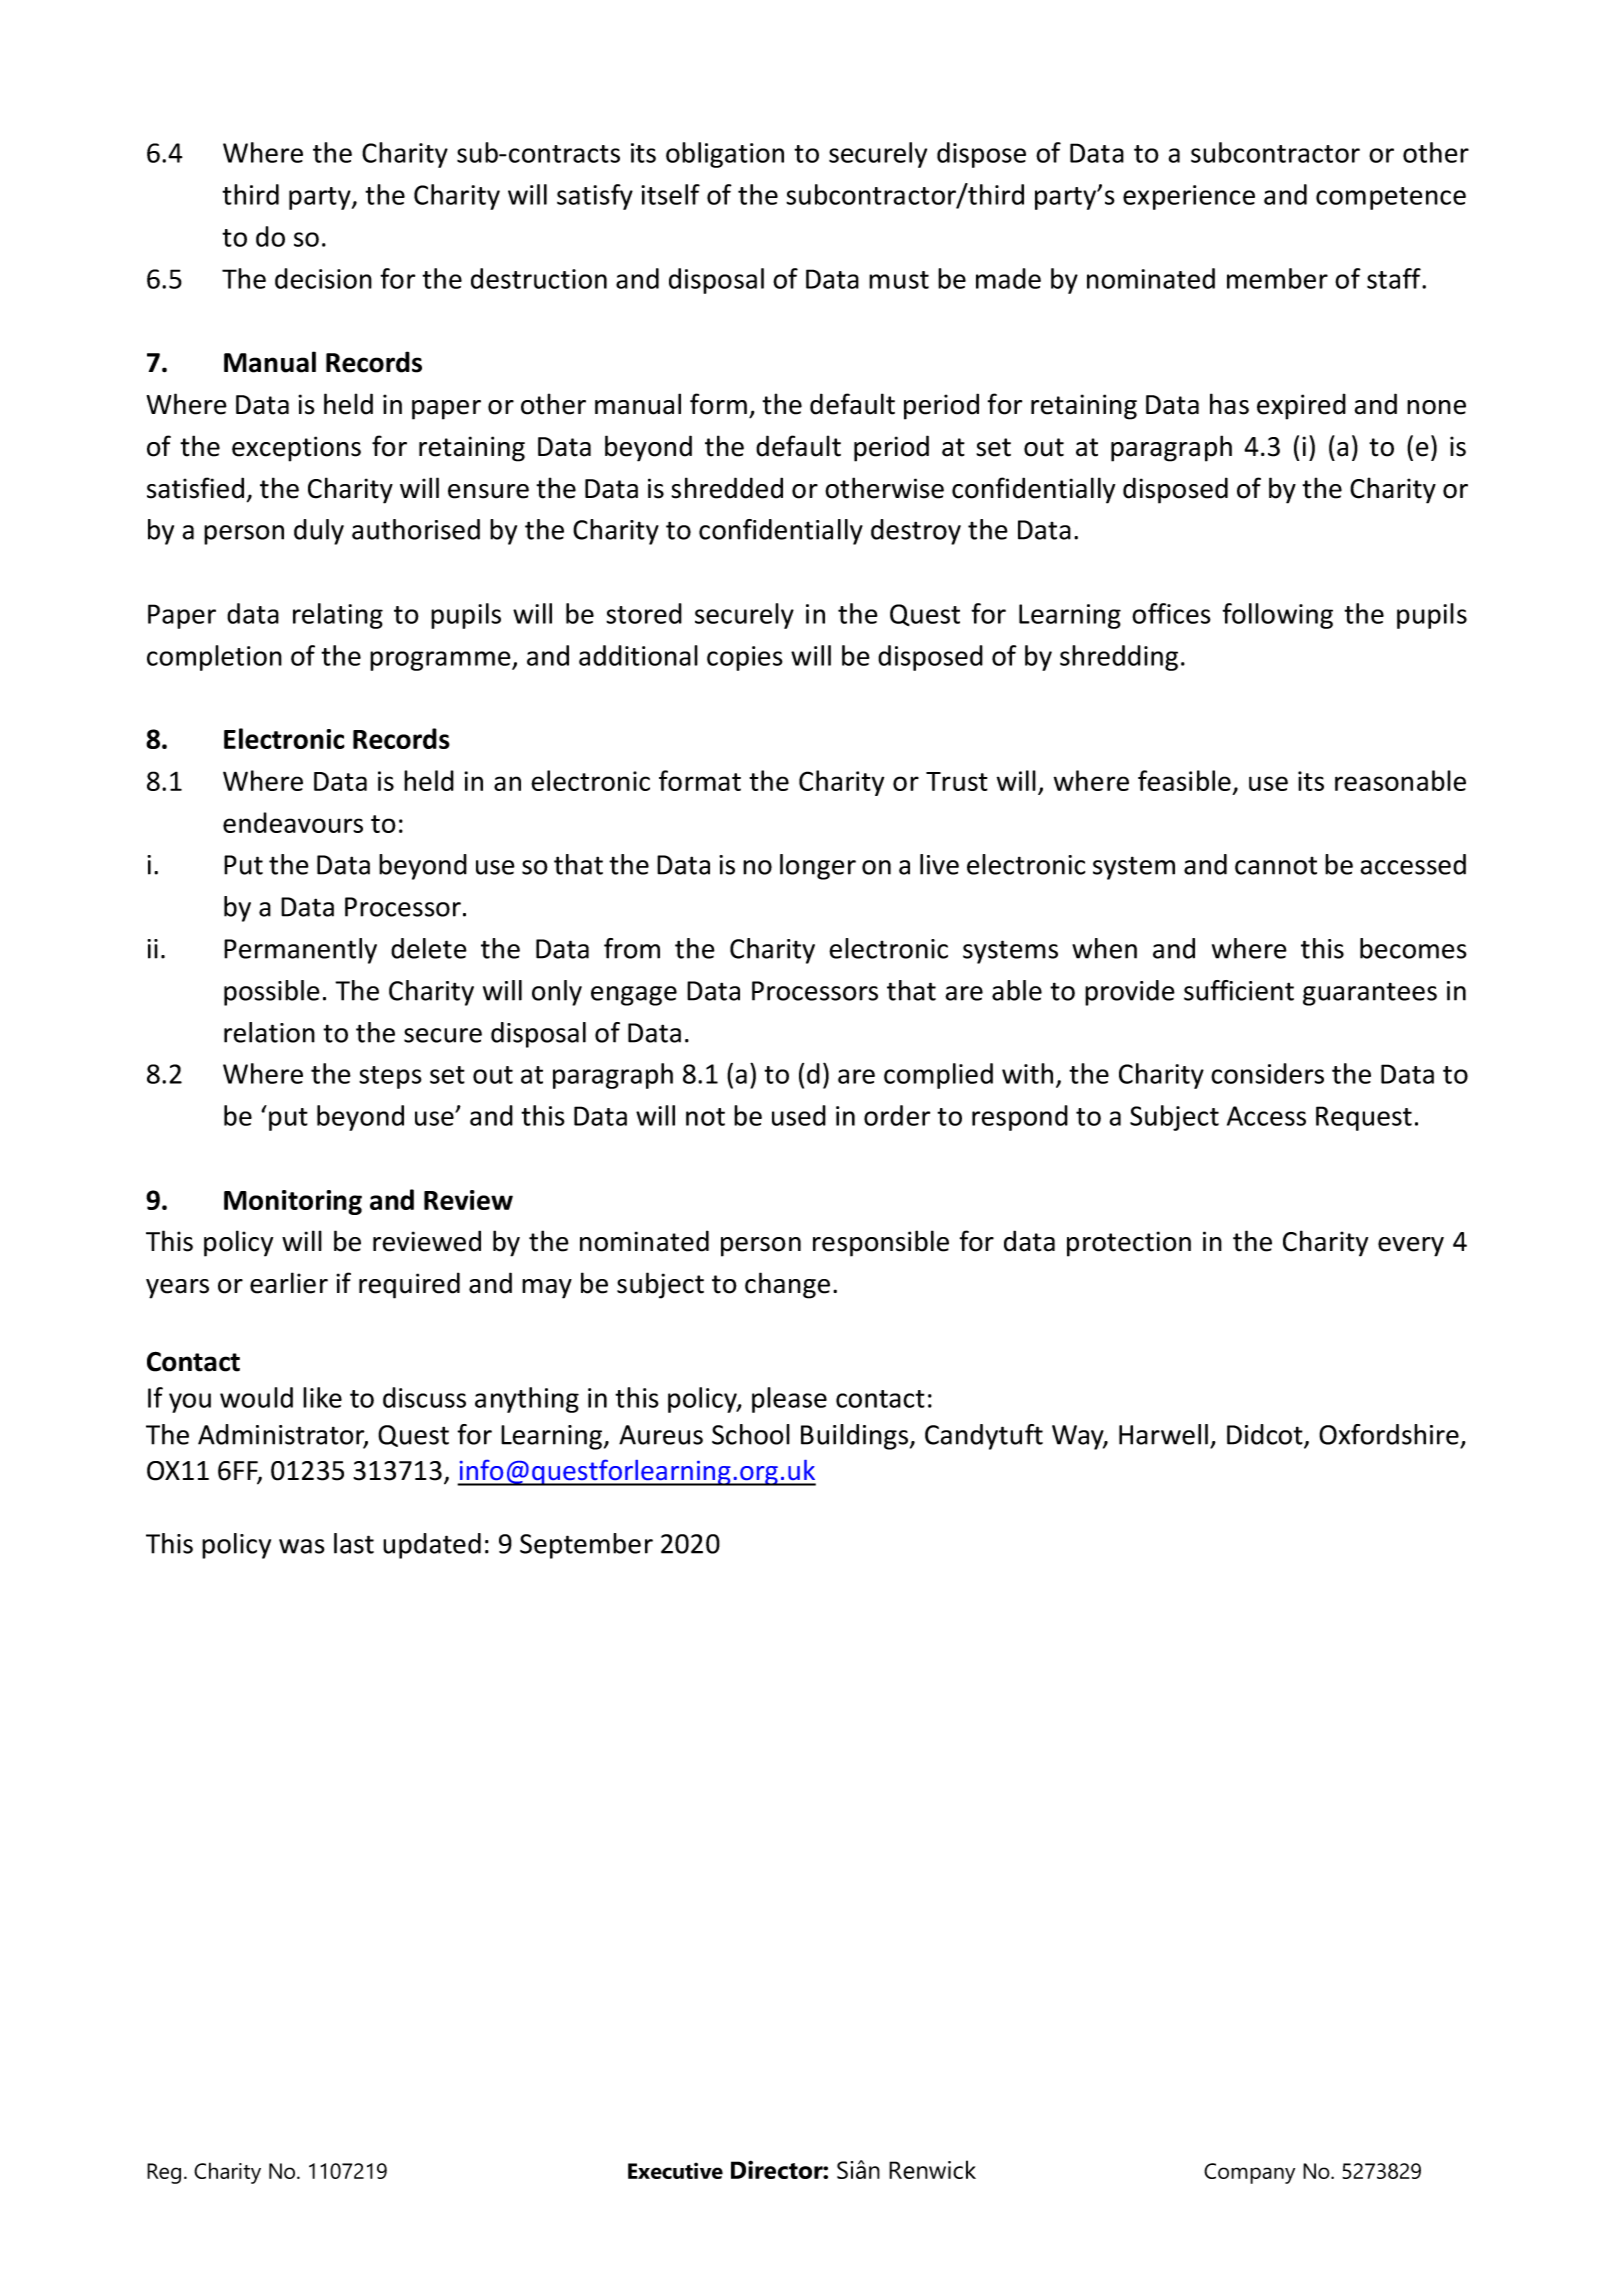 The image size is (1614, 2282). Describe the element at coordinates (293, 822) in the screenshot. I see `endeavours` at that location.
